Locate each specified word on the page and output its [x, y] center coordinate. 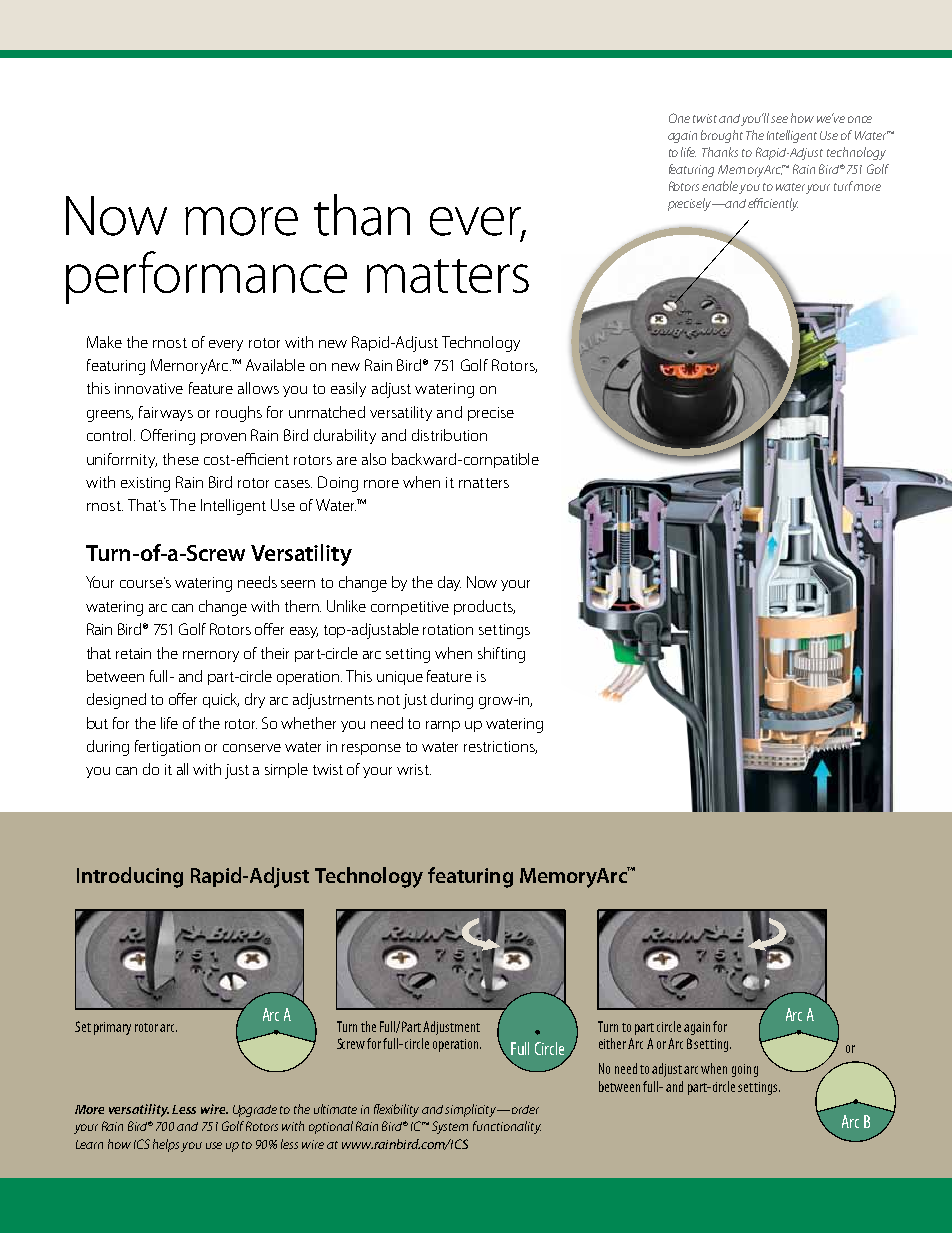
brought [722, 136]
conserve [252, 748]
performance [206, 277]
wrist [414, 769]
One [679, 118]
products [484, 607]
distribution [449, 435]
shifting [501, 655]
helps [167, 1145]
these [181, 459]
